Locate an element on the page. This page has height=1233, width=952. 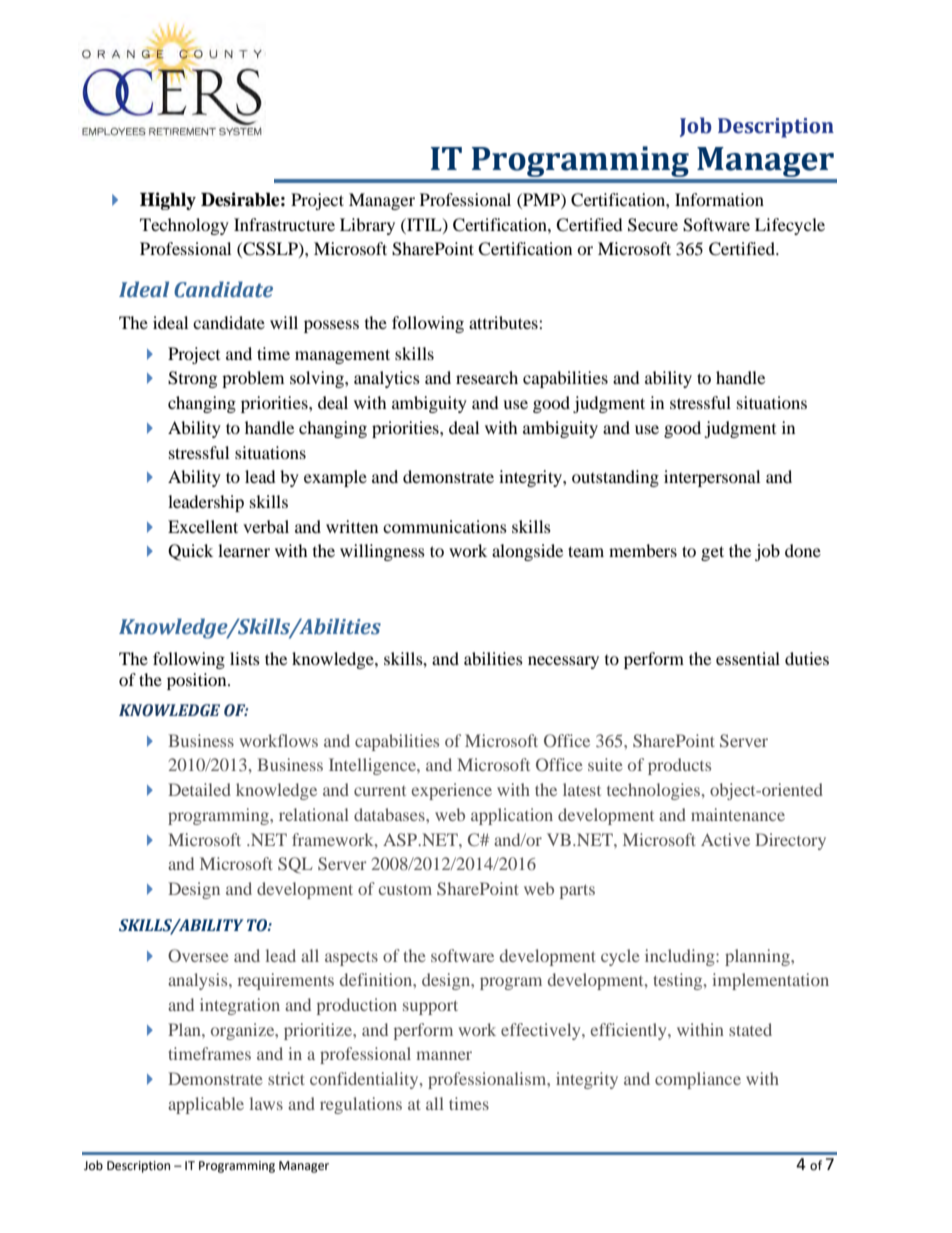
ITIL is located at coordinates (424, 225).
